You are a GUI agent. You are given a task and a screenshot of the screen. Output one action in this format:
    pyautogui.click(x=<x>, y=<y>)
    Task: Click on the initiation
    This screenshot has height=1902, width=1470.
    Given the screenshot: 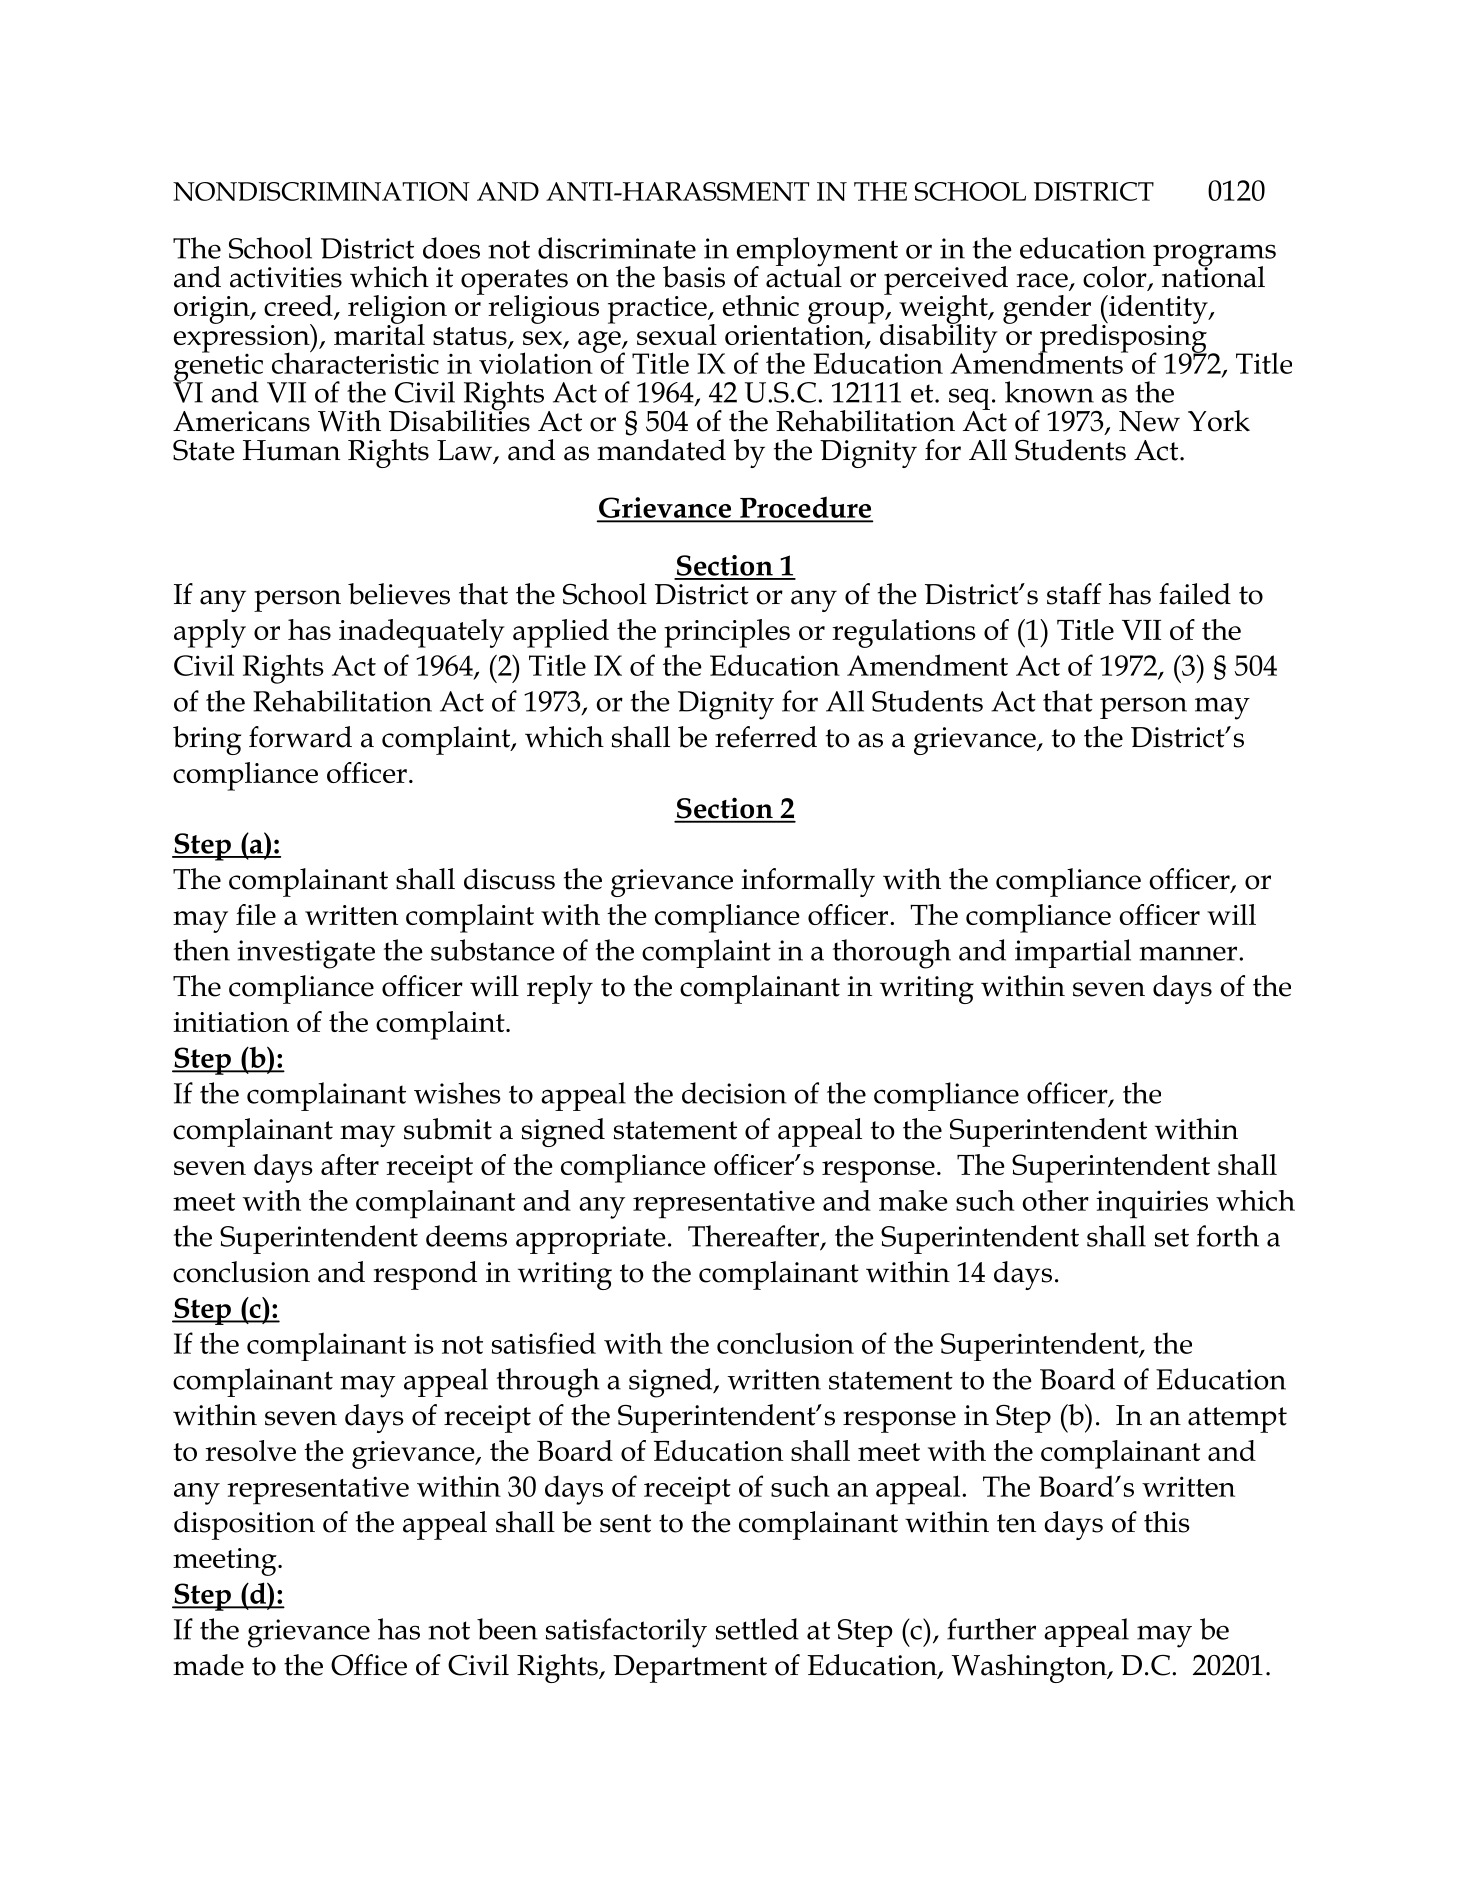 What is the action you would take?
    pyautogui.click(x=231, y=1022)
